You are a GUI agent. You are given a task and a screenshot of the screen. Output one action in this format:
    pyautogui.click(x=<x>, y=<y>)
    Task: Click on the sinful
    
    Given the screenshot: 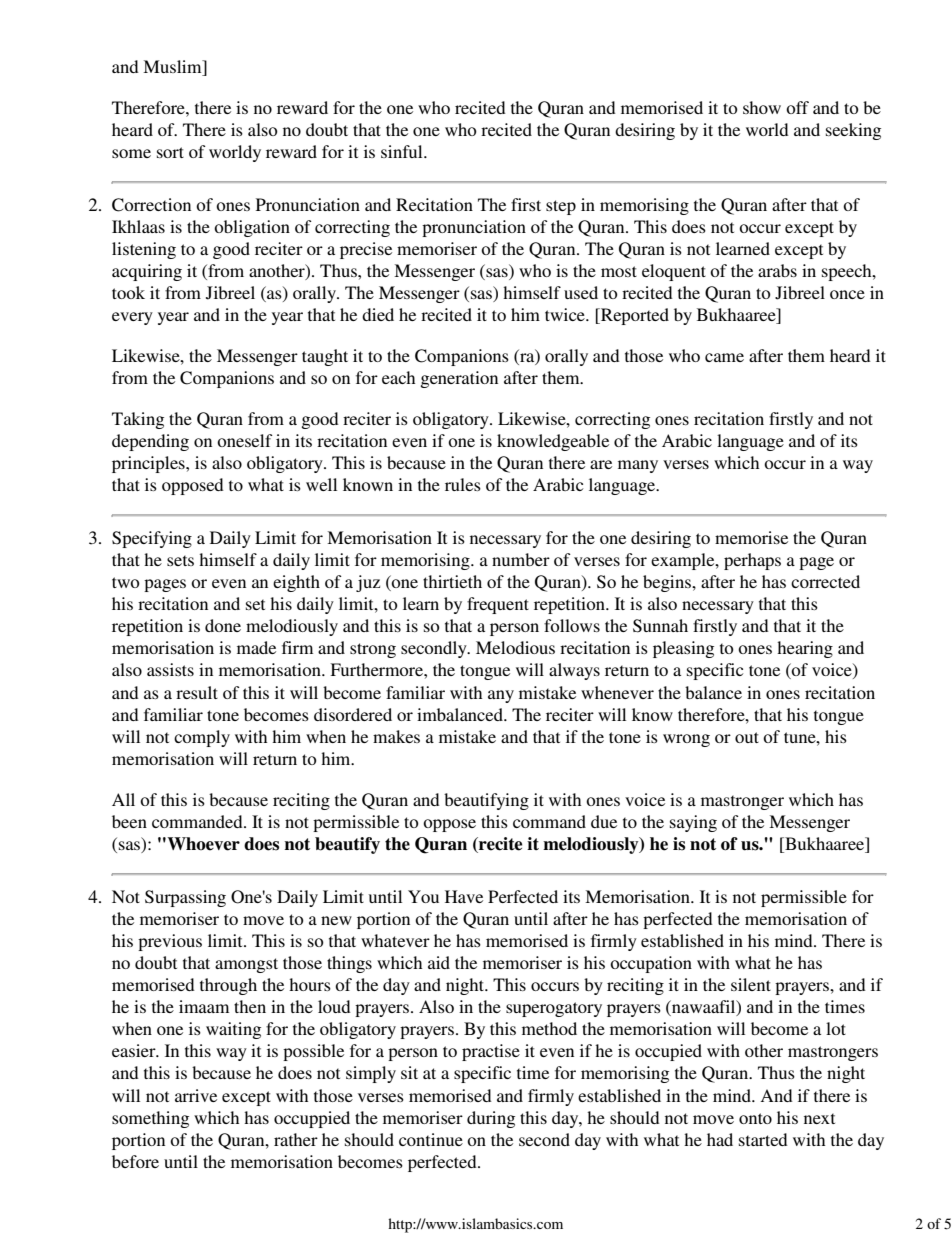 What is the action you would take?
    pyautogui.click(x=403, y=151)
